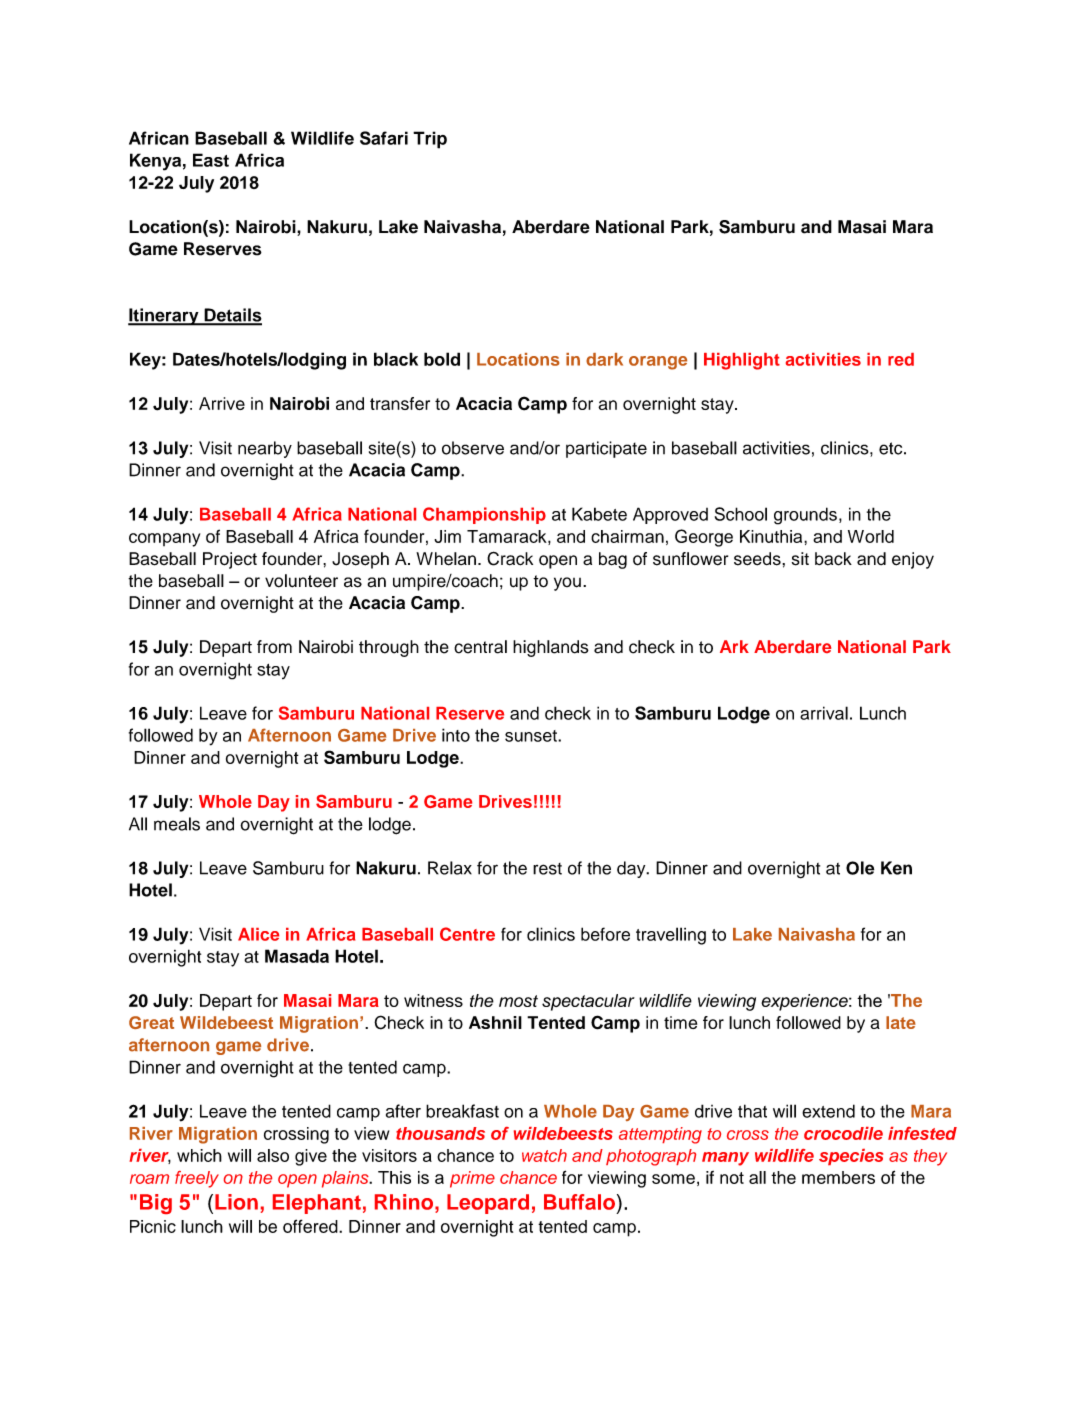  Describe the element at coordinates (544, 1155) in the image. I see `watch` at that location.
